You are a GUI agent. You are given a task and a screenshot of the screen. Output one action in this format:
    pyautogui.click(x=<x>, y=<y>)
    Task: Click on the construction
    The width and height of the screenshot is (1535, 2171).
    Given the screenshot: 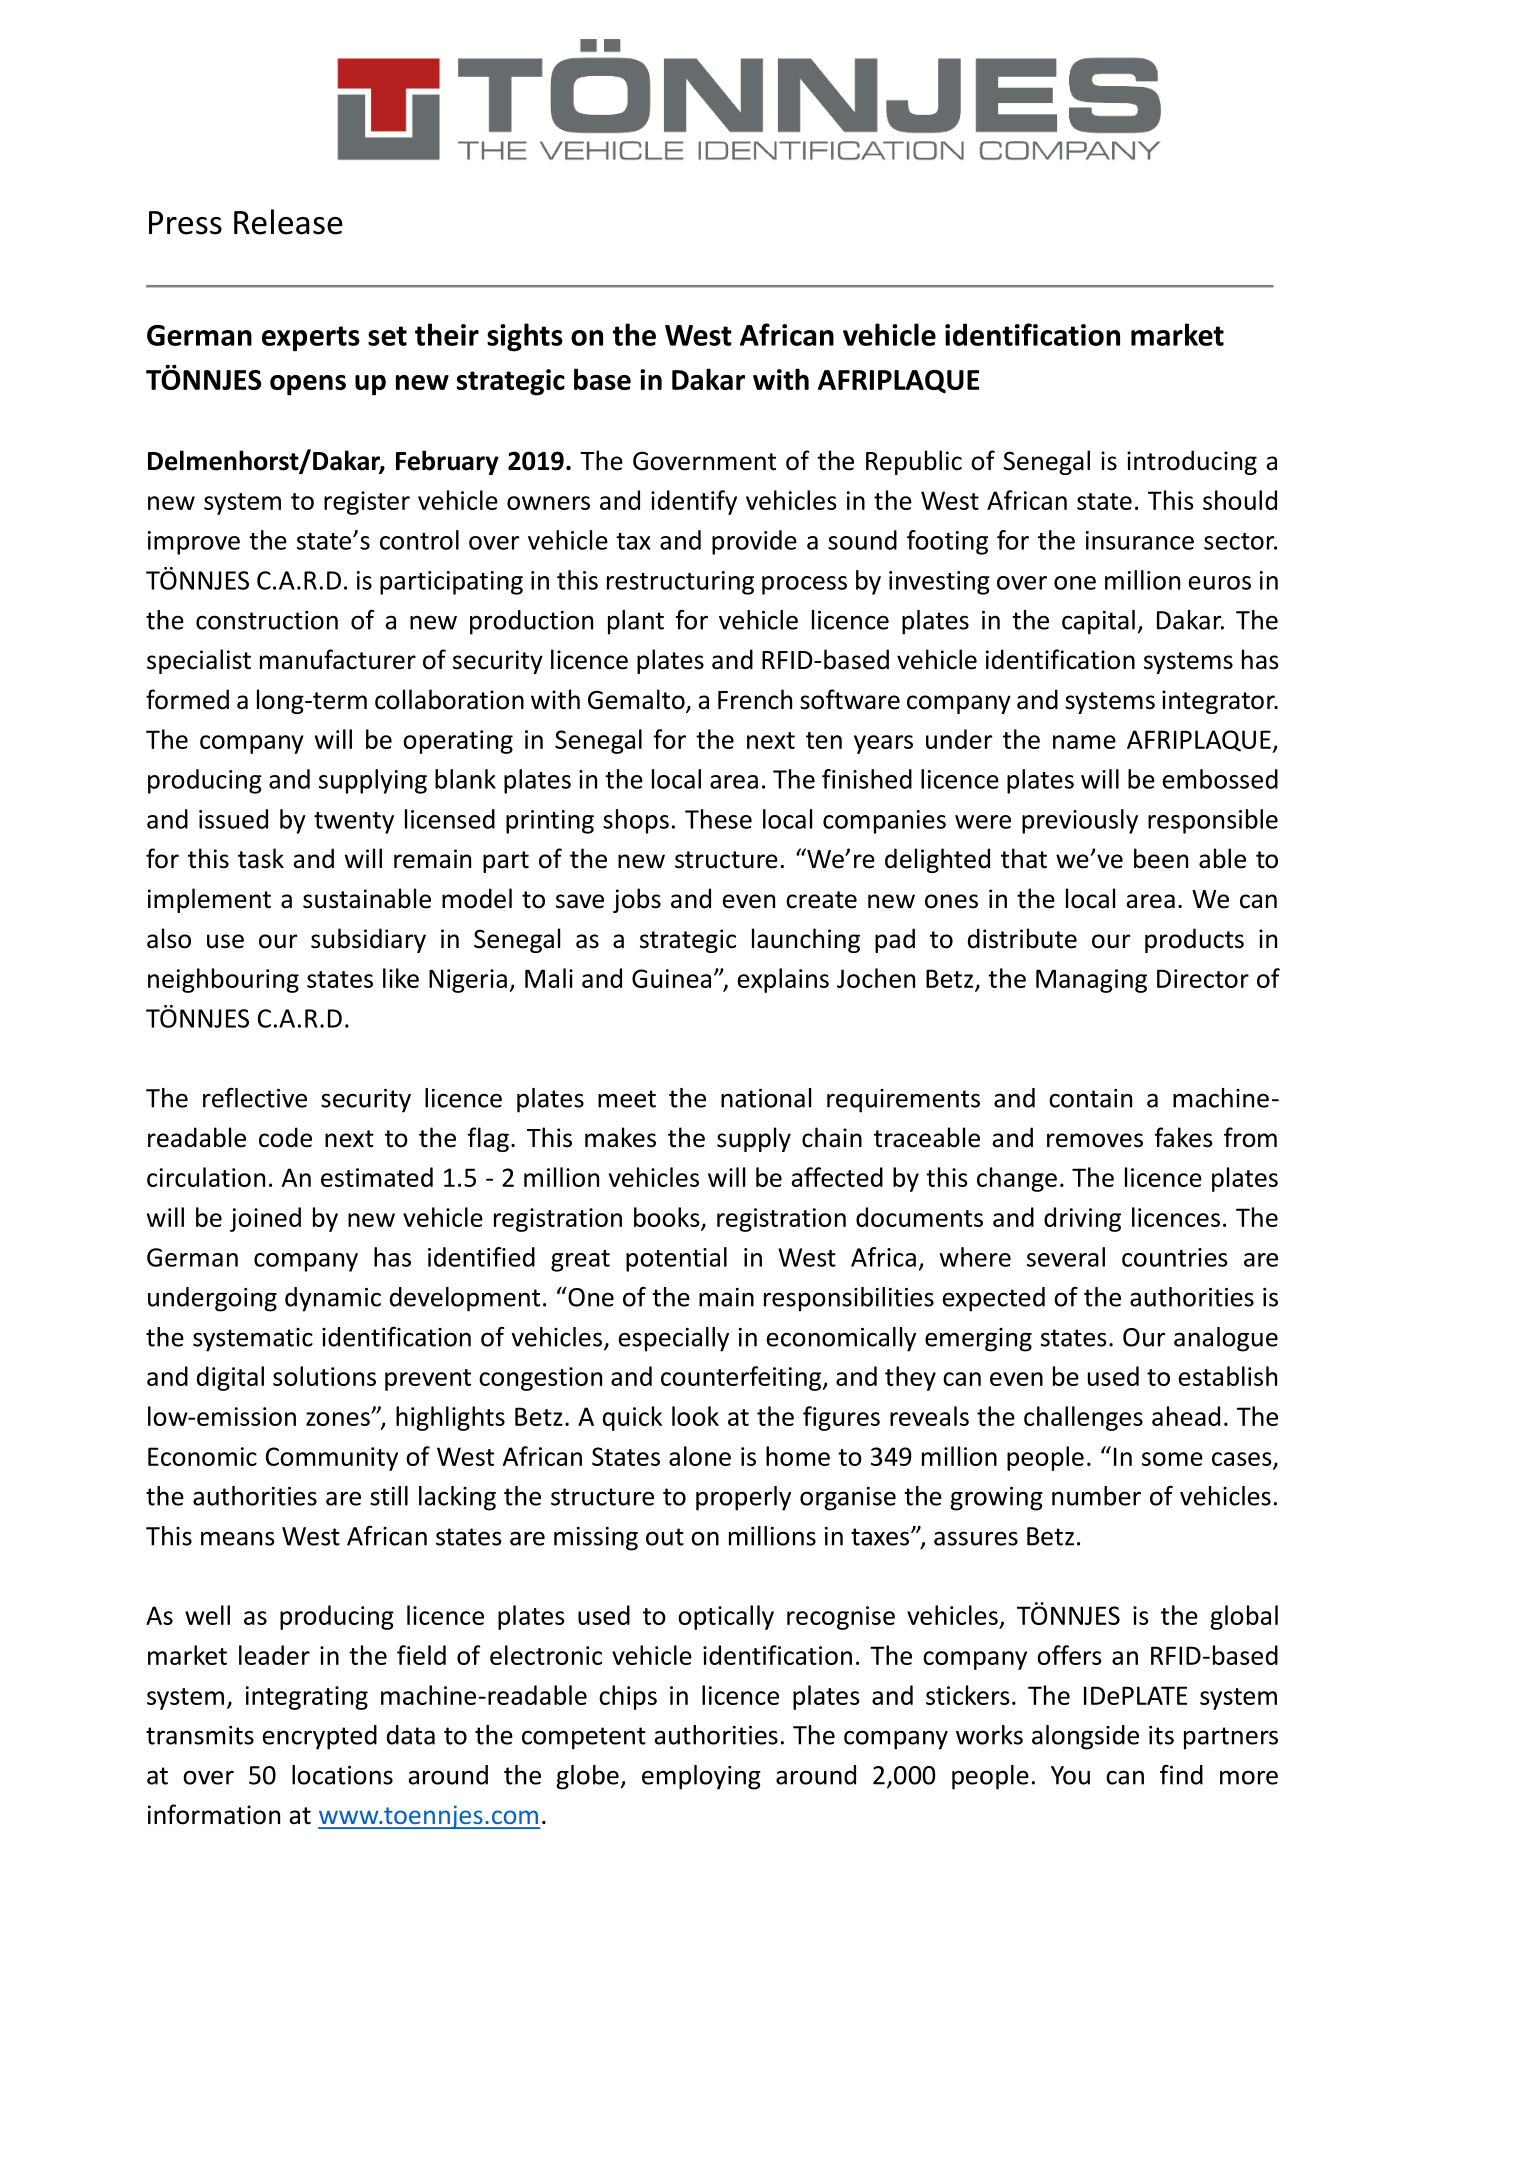 What is the action you would take?
    pyautogui.click(x=267, y=620)
